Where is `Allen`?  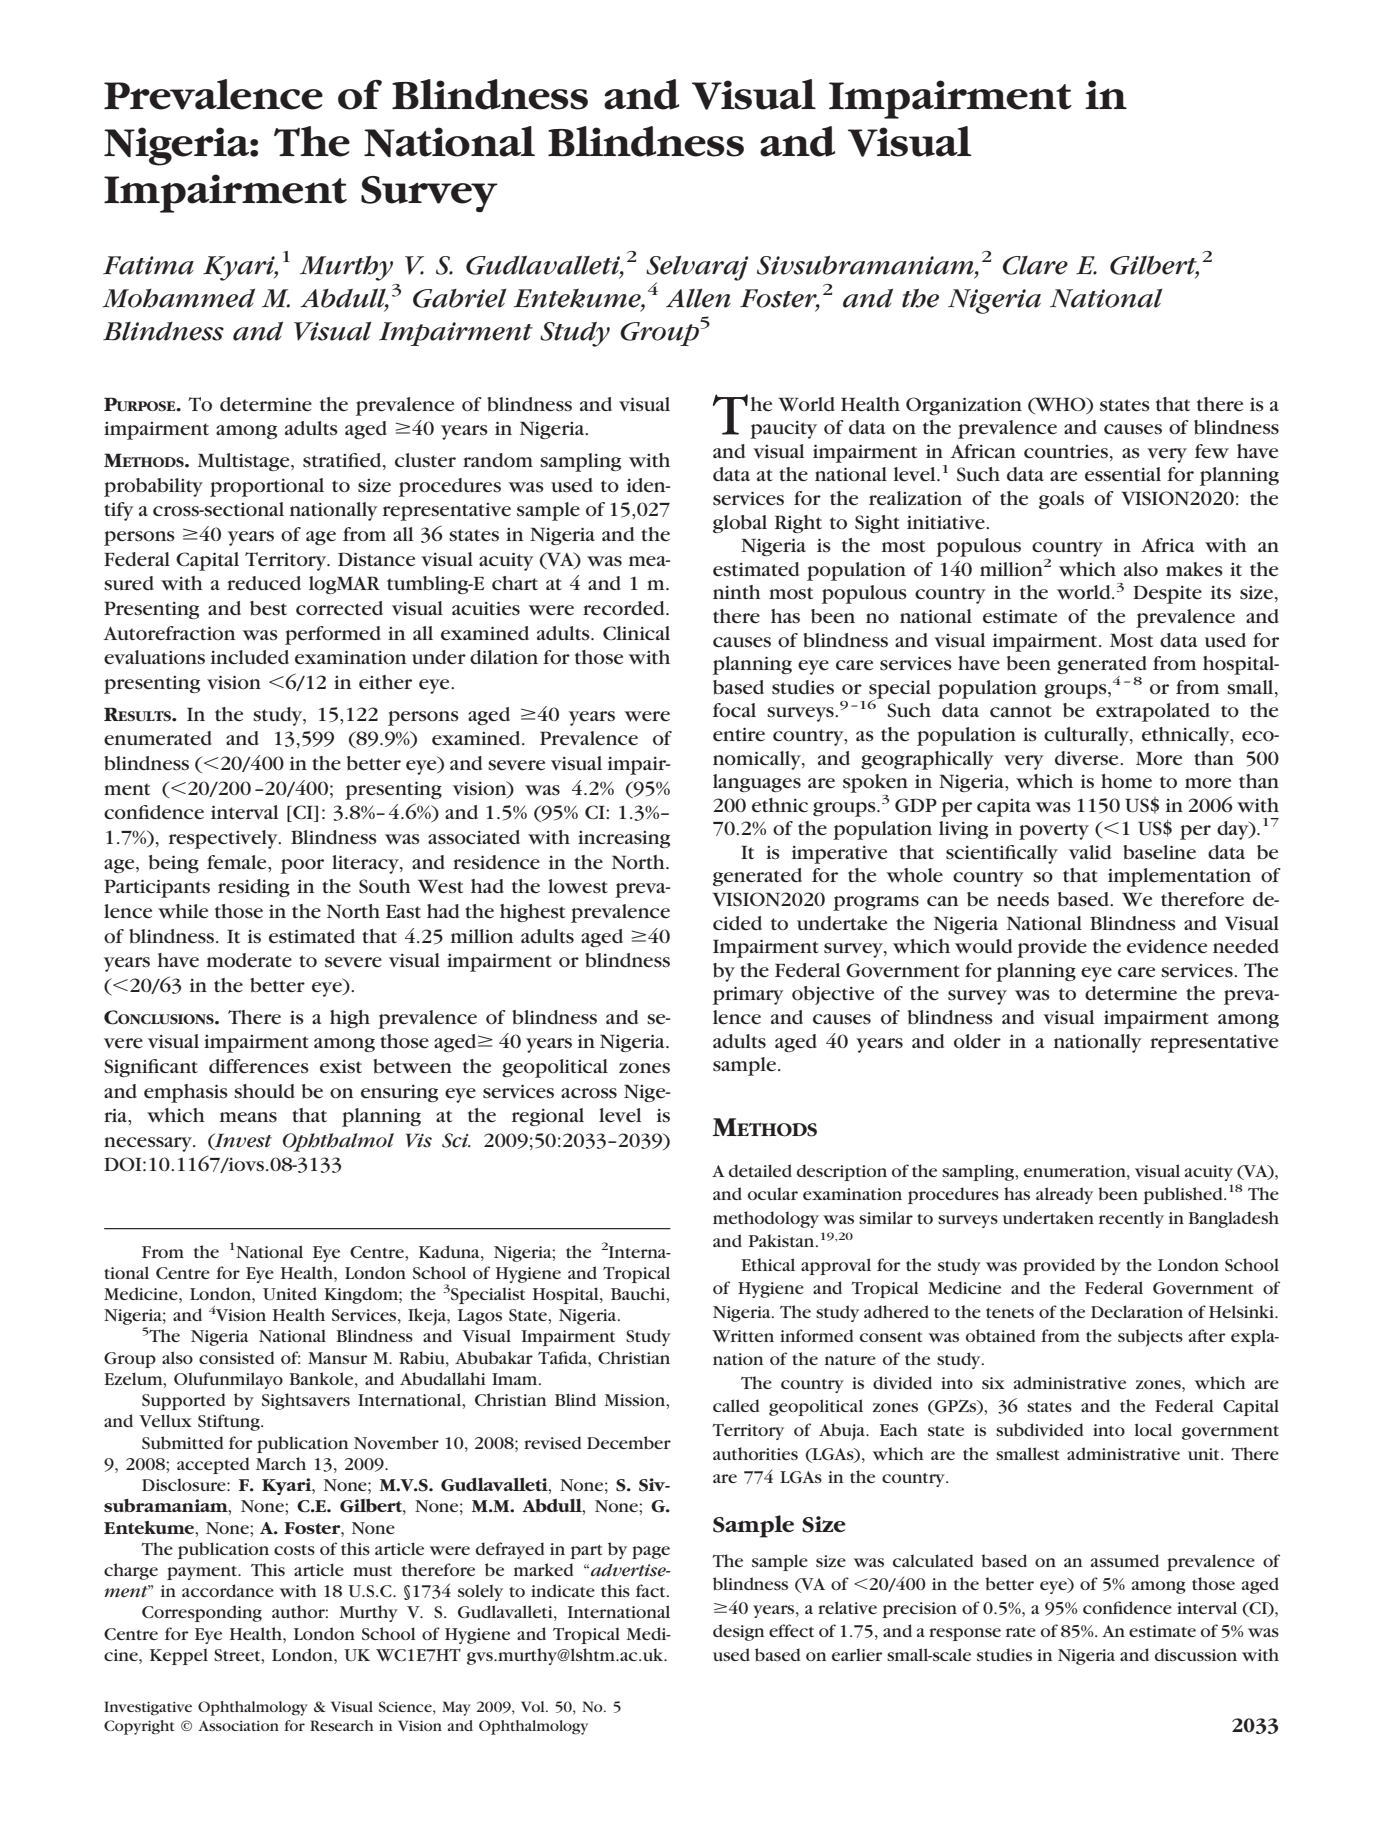
Allen is located at coordinates (698, 298).
